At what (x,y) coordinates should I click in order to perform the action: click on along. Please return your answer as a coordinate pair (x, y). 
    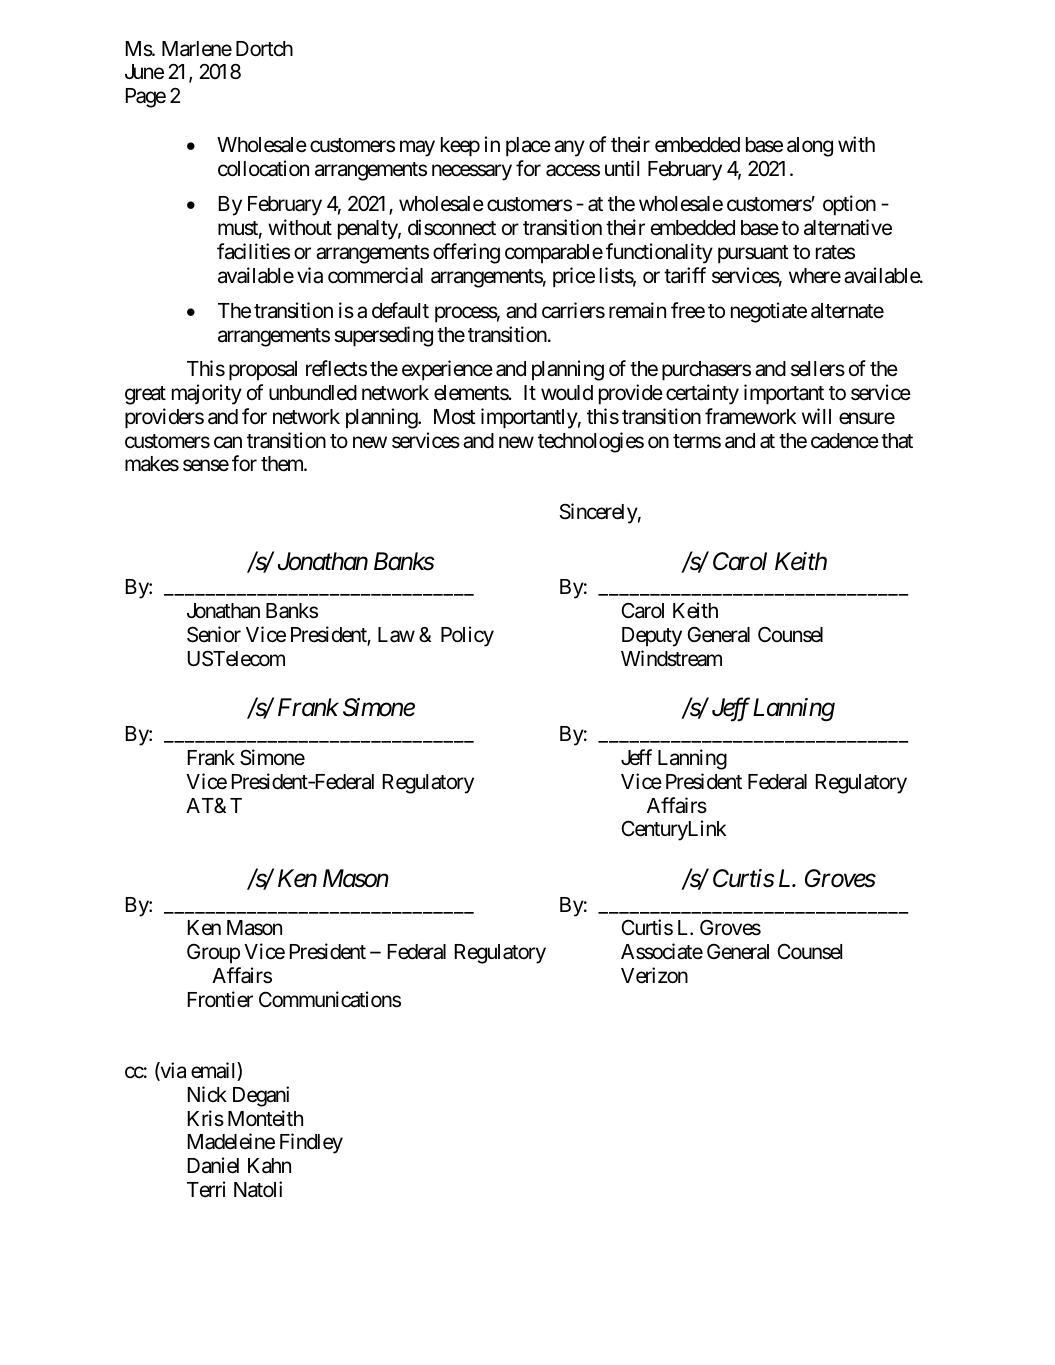
    Looking at the image, I should click on (810, 147).
